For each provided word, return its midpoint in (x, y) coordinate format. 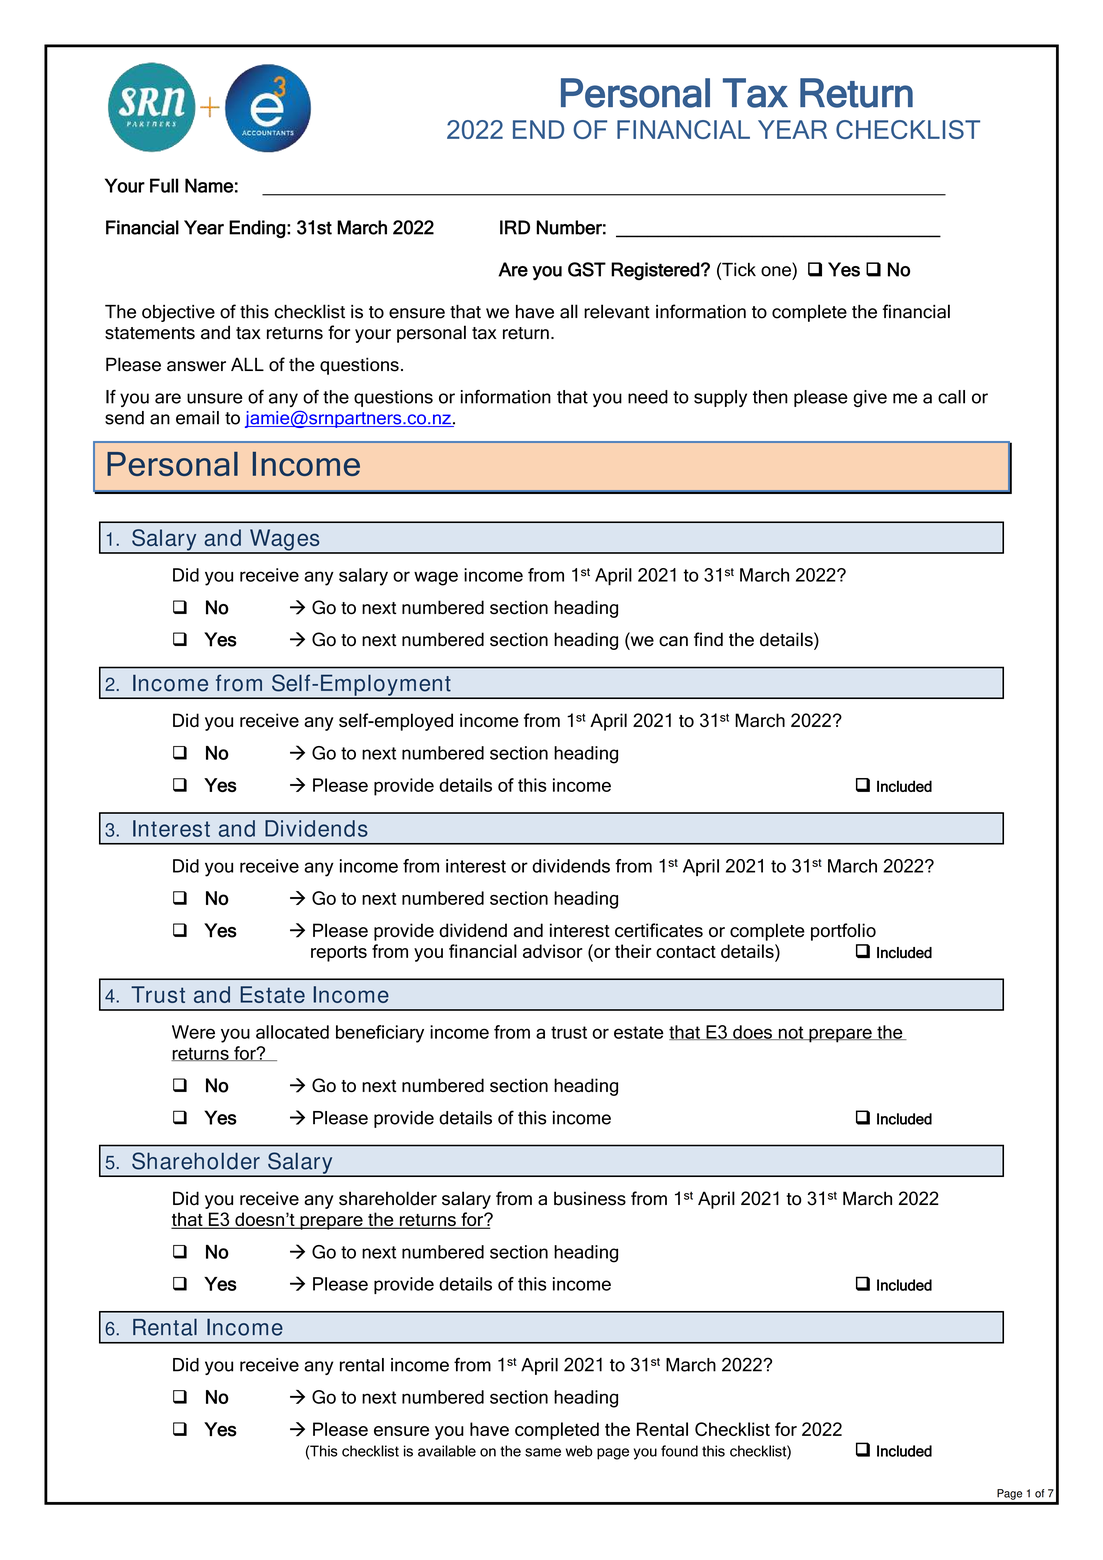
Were (193, 1032)
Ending (257, 229)
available (447, 1451)
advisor (553, 951)
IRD (515, 227)
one (776, 271)
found (679, 1451)
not (791, 1033)
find (708, 639)
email (197, 418)
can (673, 641)
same (543, 1452)
